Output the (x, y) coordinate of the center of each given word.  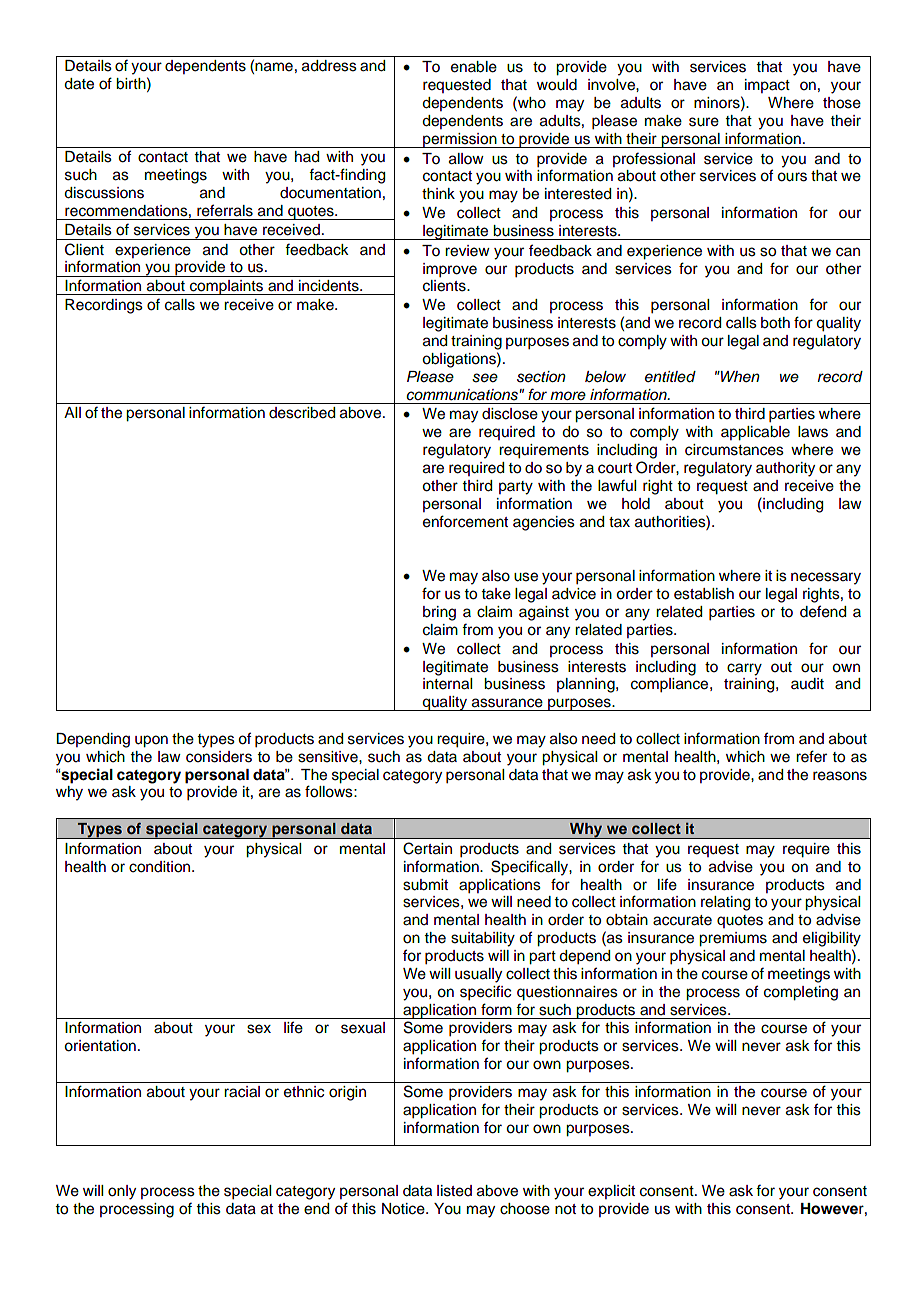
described (302, 413)
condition (161, 867)
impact (767, 86)
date (79, 84)
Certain (427, 848)
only (122, 1192)
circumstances (734, 450)
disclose (510, 414)
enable (474, 67)
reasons (840, 776)
